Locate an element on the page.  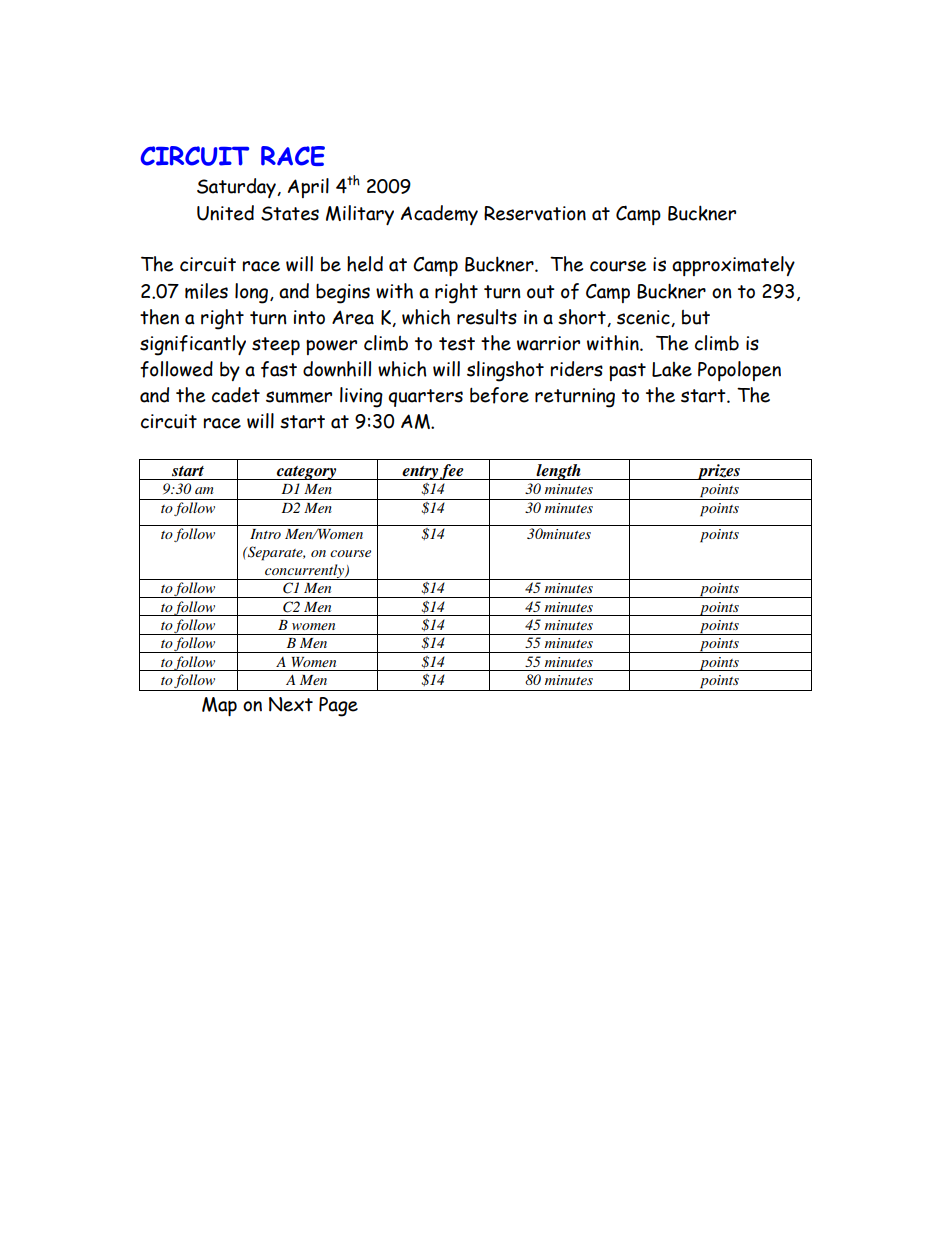
Academy is located at coordinates (439, 215).
